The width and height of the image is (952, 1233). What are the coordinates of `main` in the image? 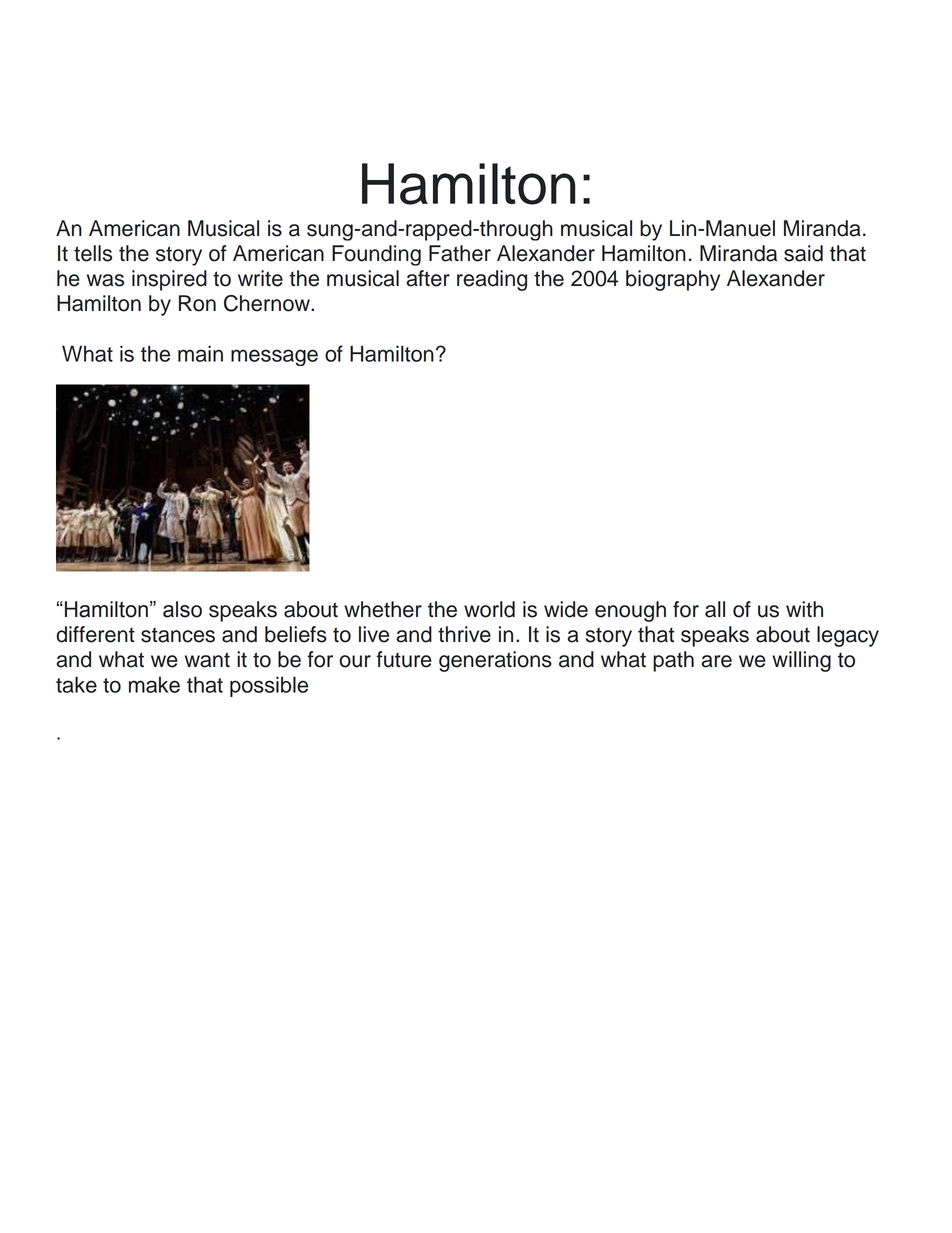 It's located at (200, 353).
